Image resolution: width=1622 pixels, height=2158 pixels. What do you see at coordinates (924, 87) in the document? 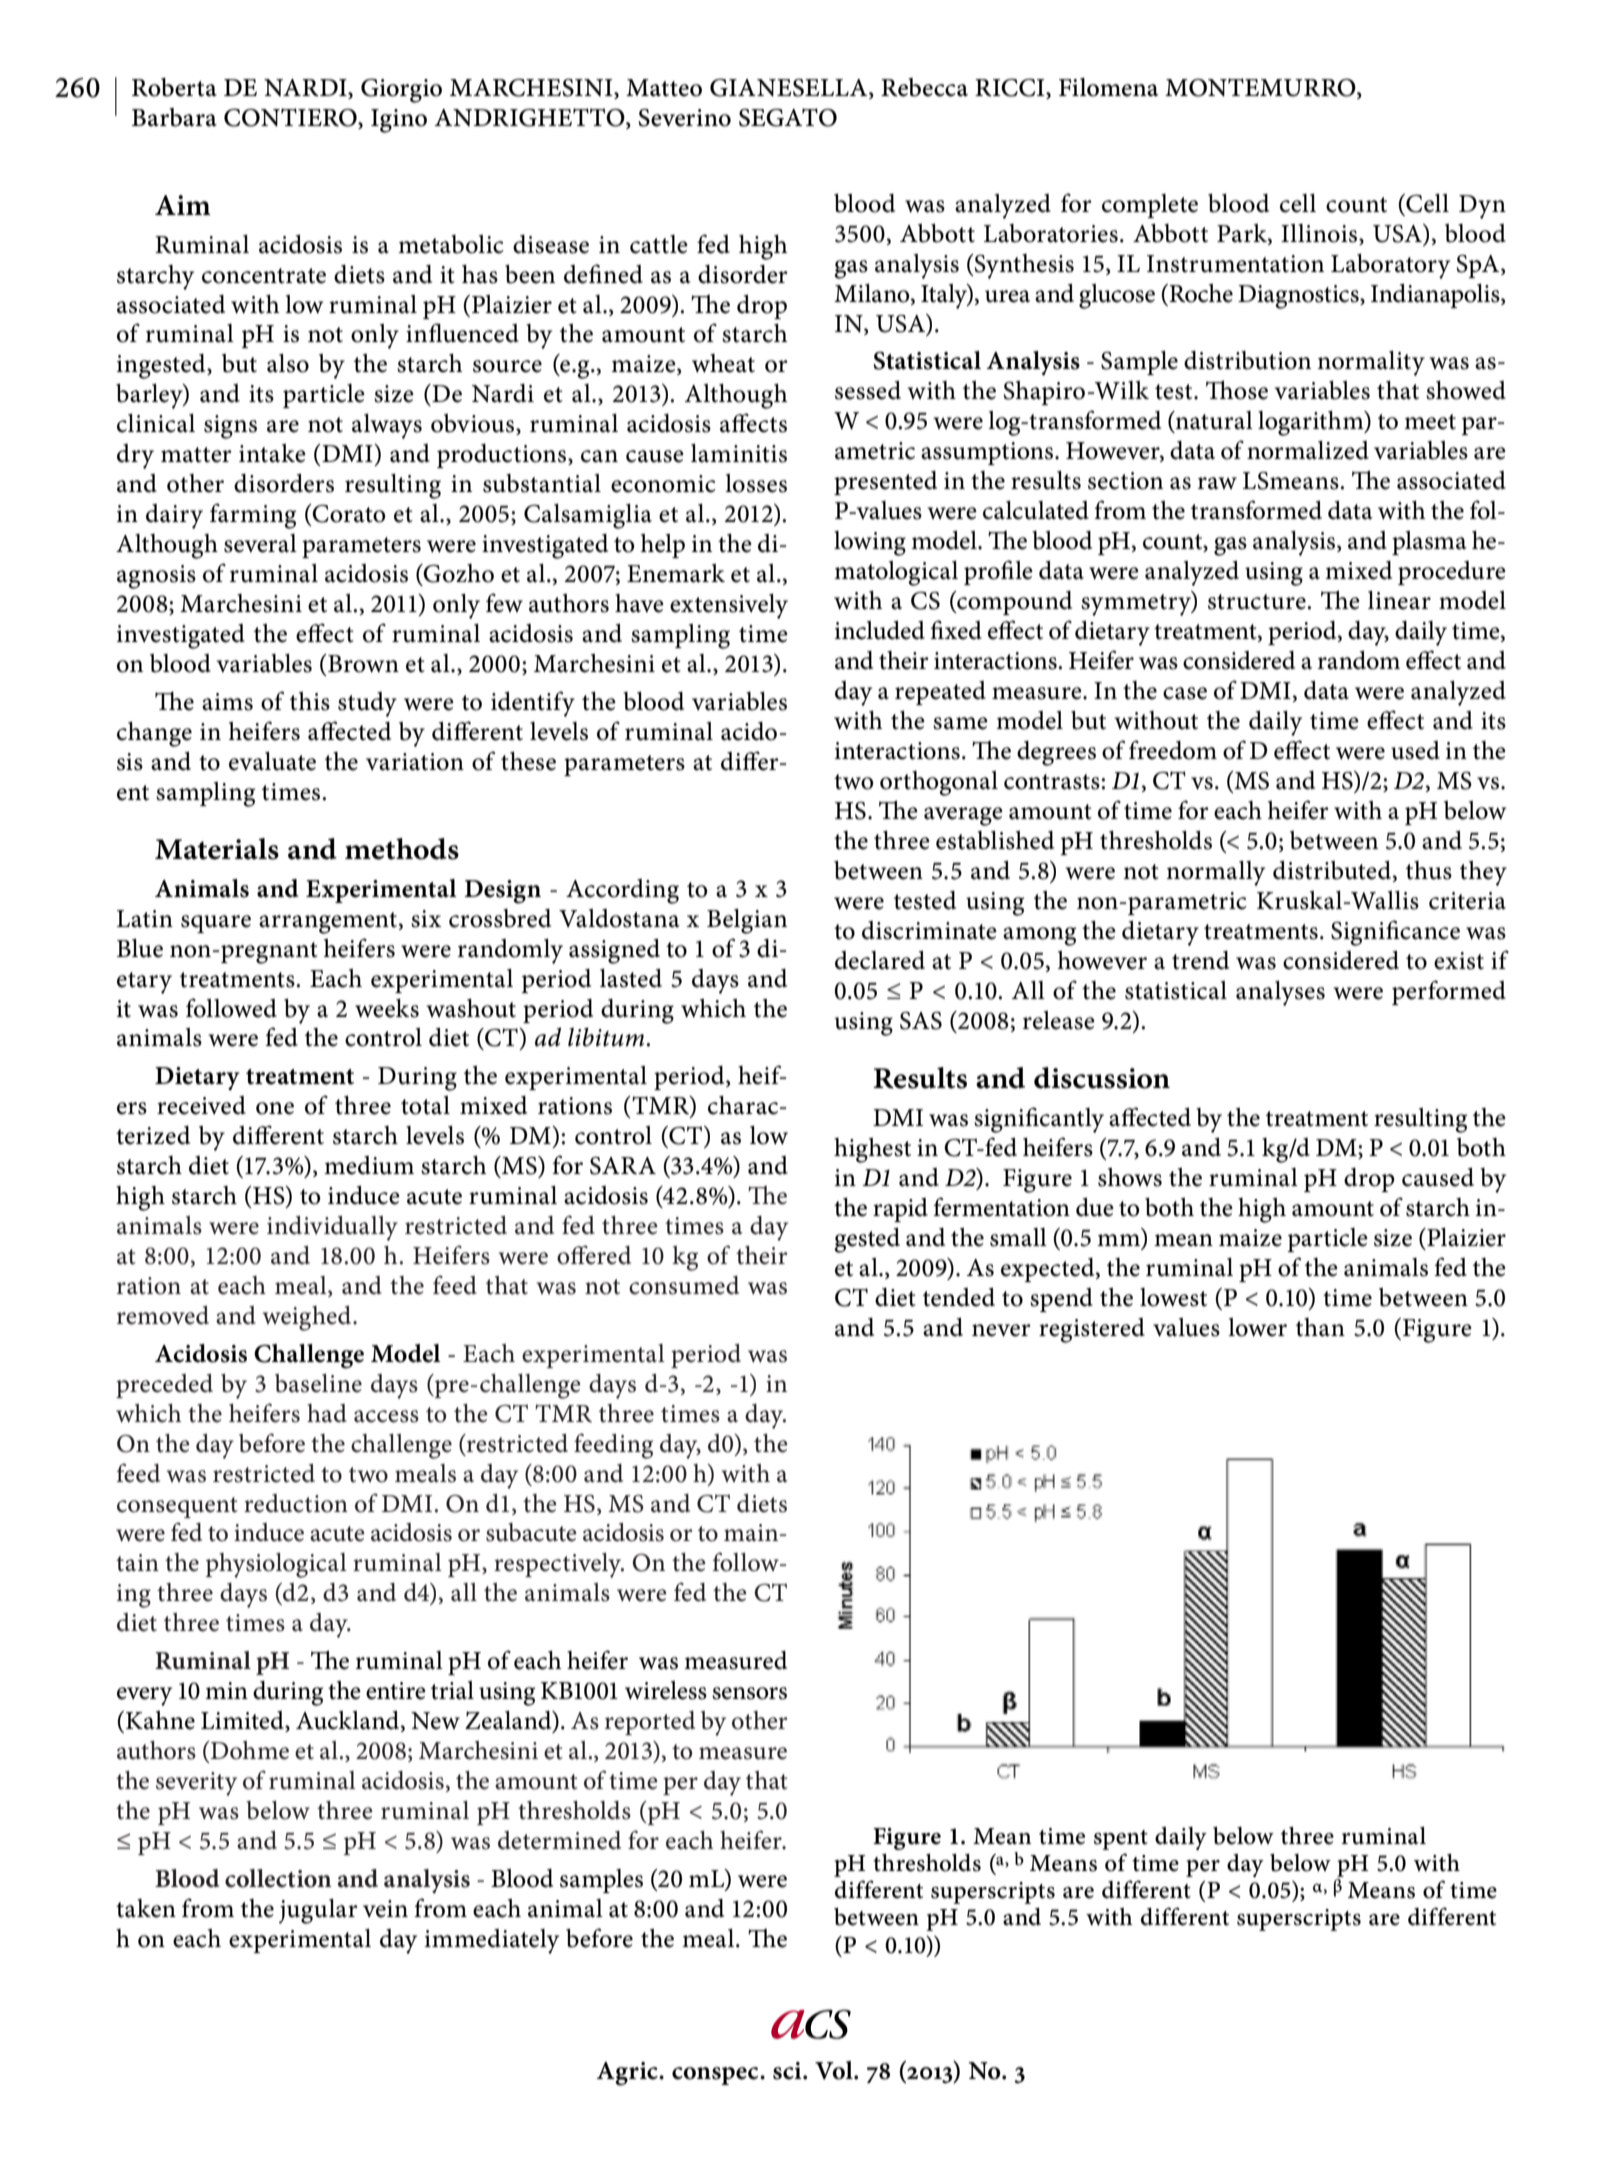
I see `Rebecca` at bounding box center [924, 87].
